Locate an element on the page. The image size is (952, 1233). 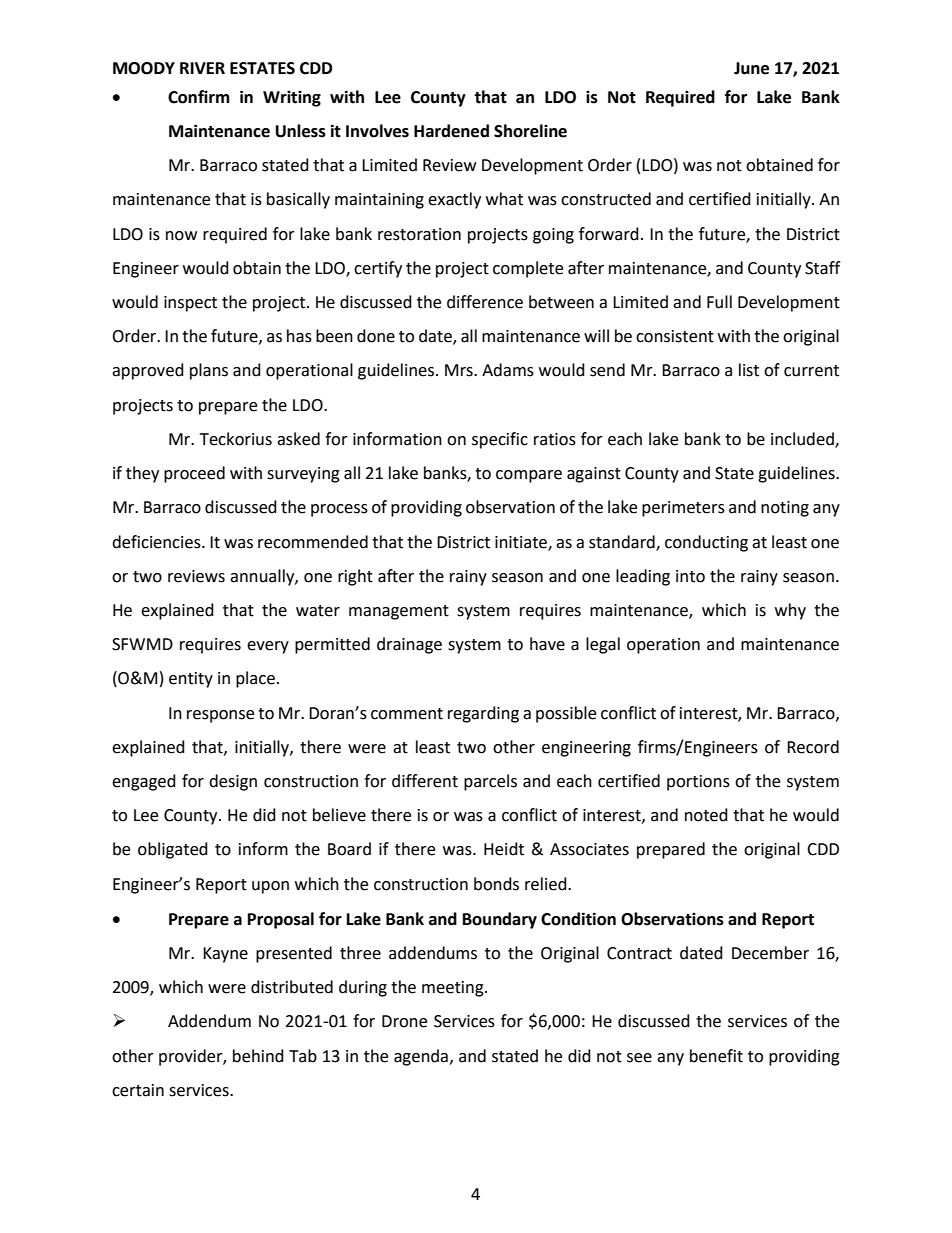
specific is located at coordinates (500, 440).
